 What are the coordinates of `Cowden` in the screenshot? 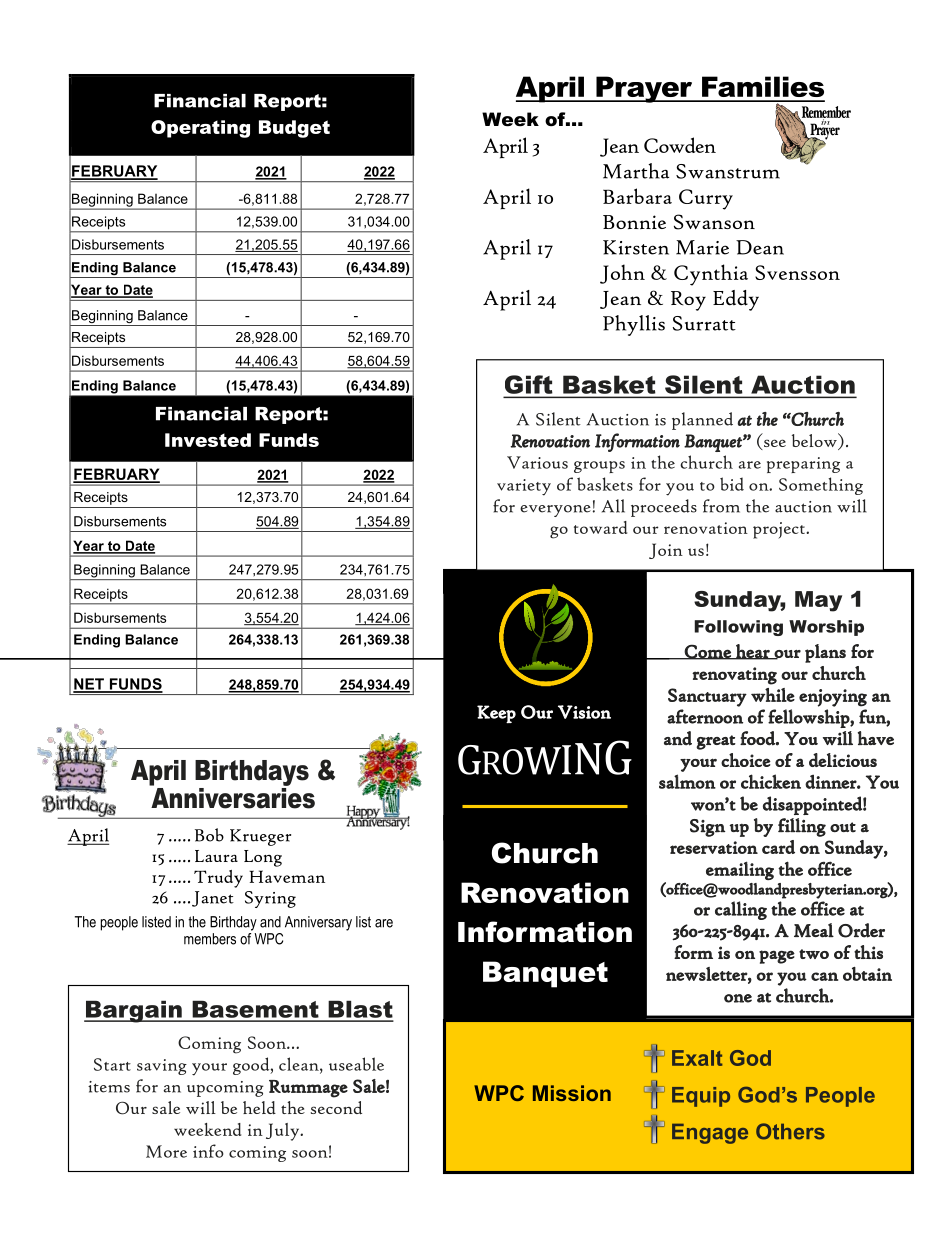 It's located at (680, 145).
